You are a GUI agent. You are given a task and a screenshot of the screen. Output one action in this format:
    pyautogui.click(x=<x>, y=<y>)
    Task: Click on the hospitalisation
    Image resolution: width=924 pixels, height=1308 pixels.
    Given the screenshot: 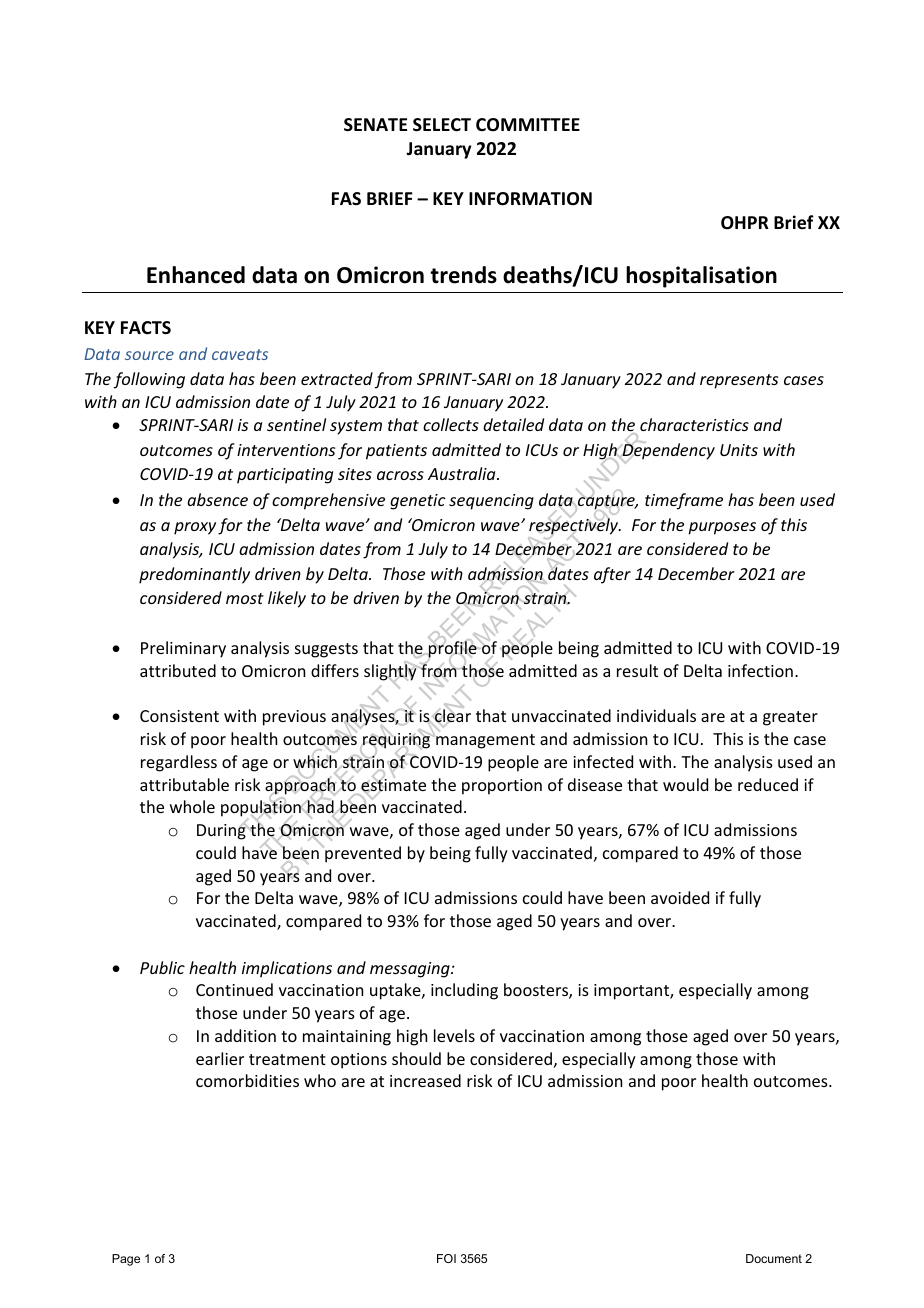 What is the action you would take?
    pyautogui.click(x=701, y=277)
